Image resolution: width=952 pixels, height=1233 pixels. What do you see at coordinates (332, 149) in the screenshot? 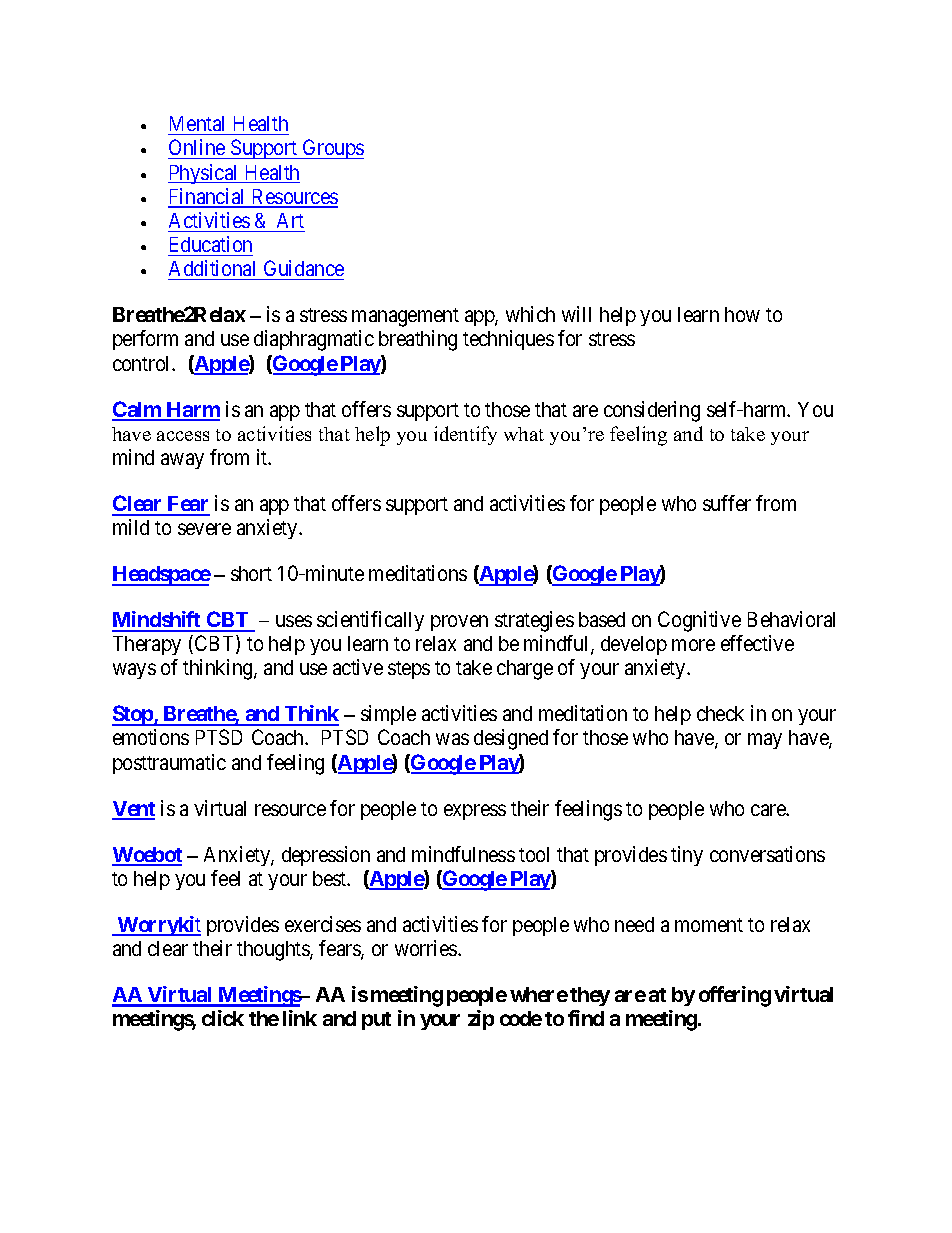
I see `Groups` at bounding box center [332, 149].
